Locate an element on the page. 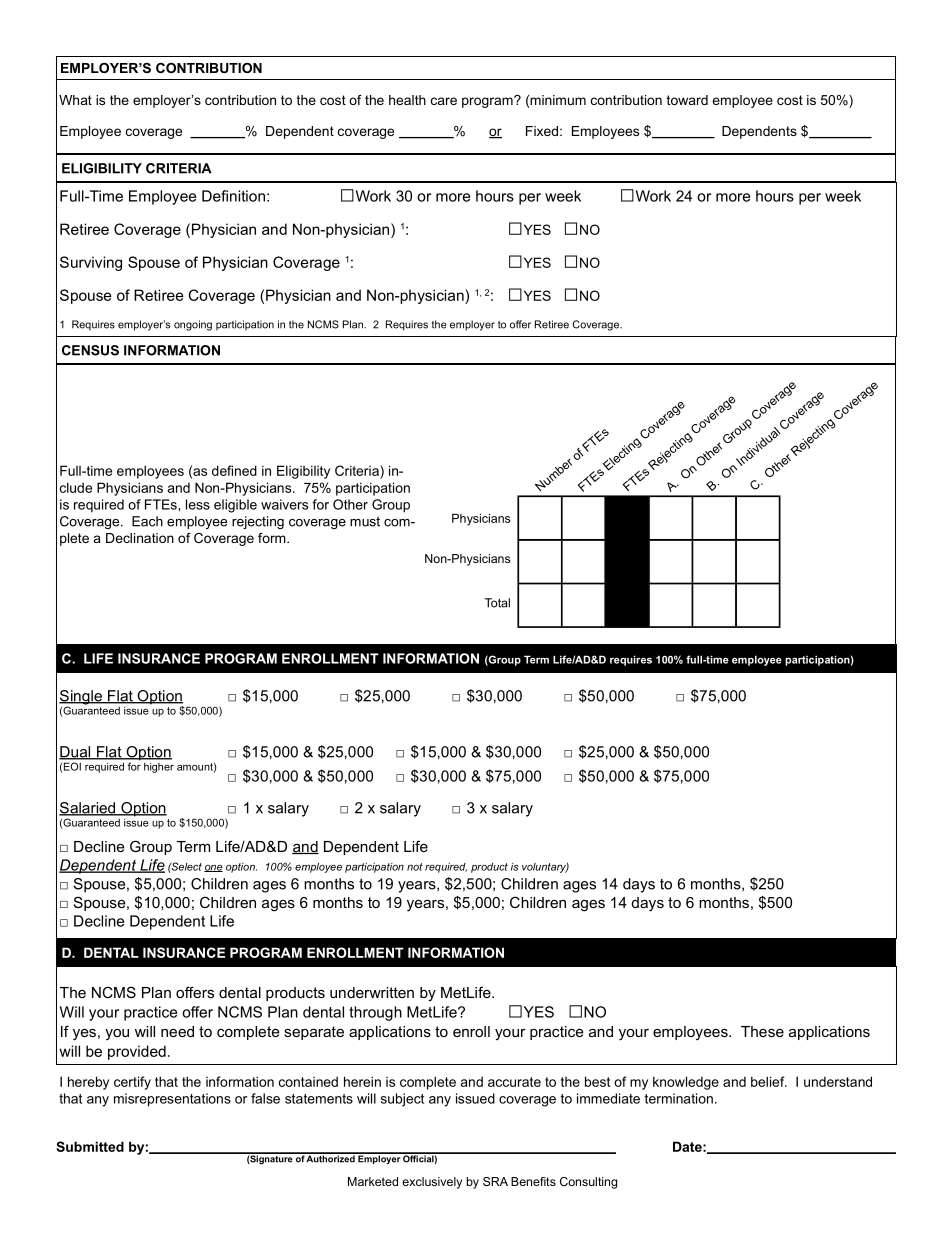 This document has width=952, height=1233. misrepresentations is located at coordinates (172, 1100).
